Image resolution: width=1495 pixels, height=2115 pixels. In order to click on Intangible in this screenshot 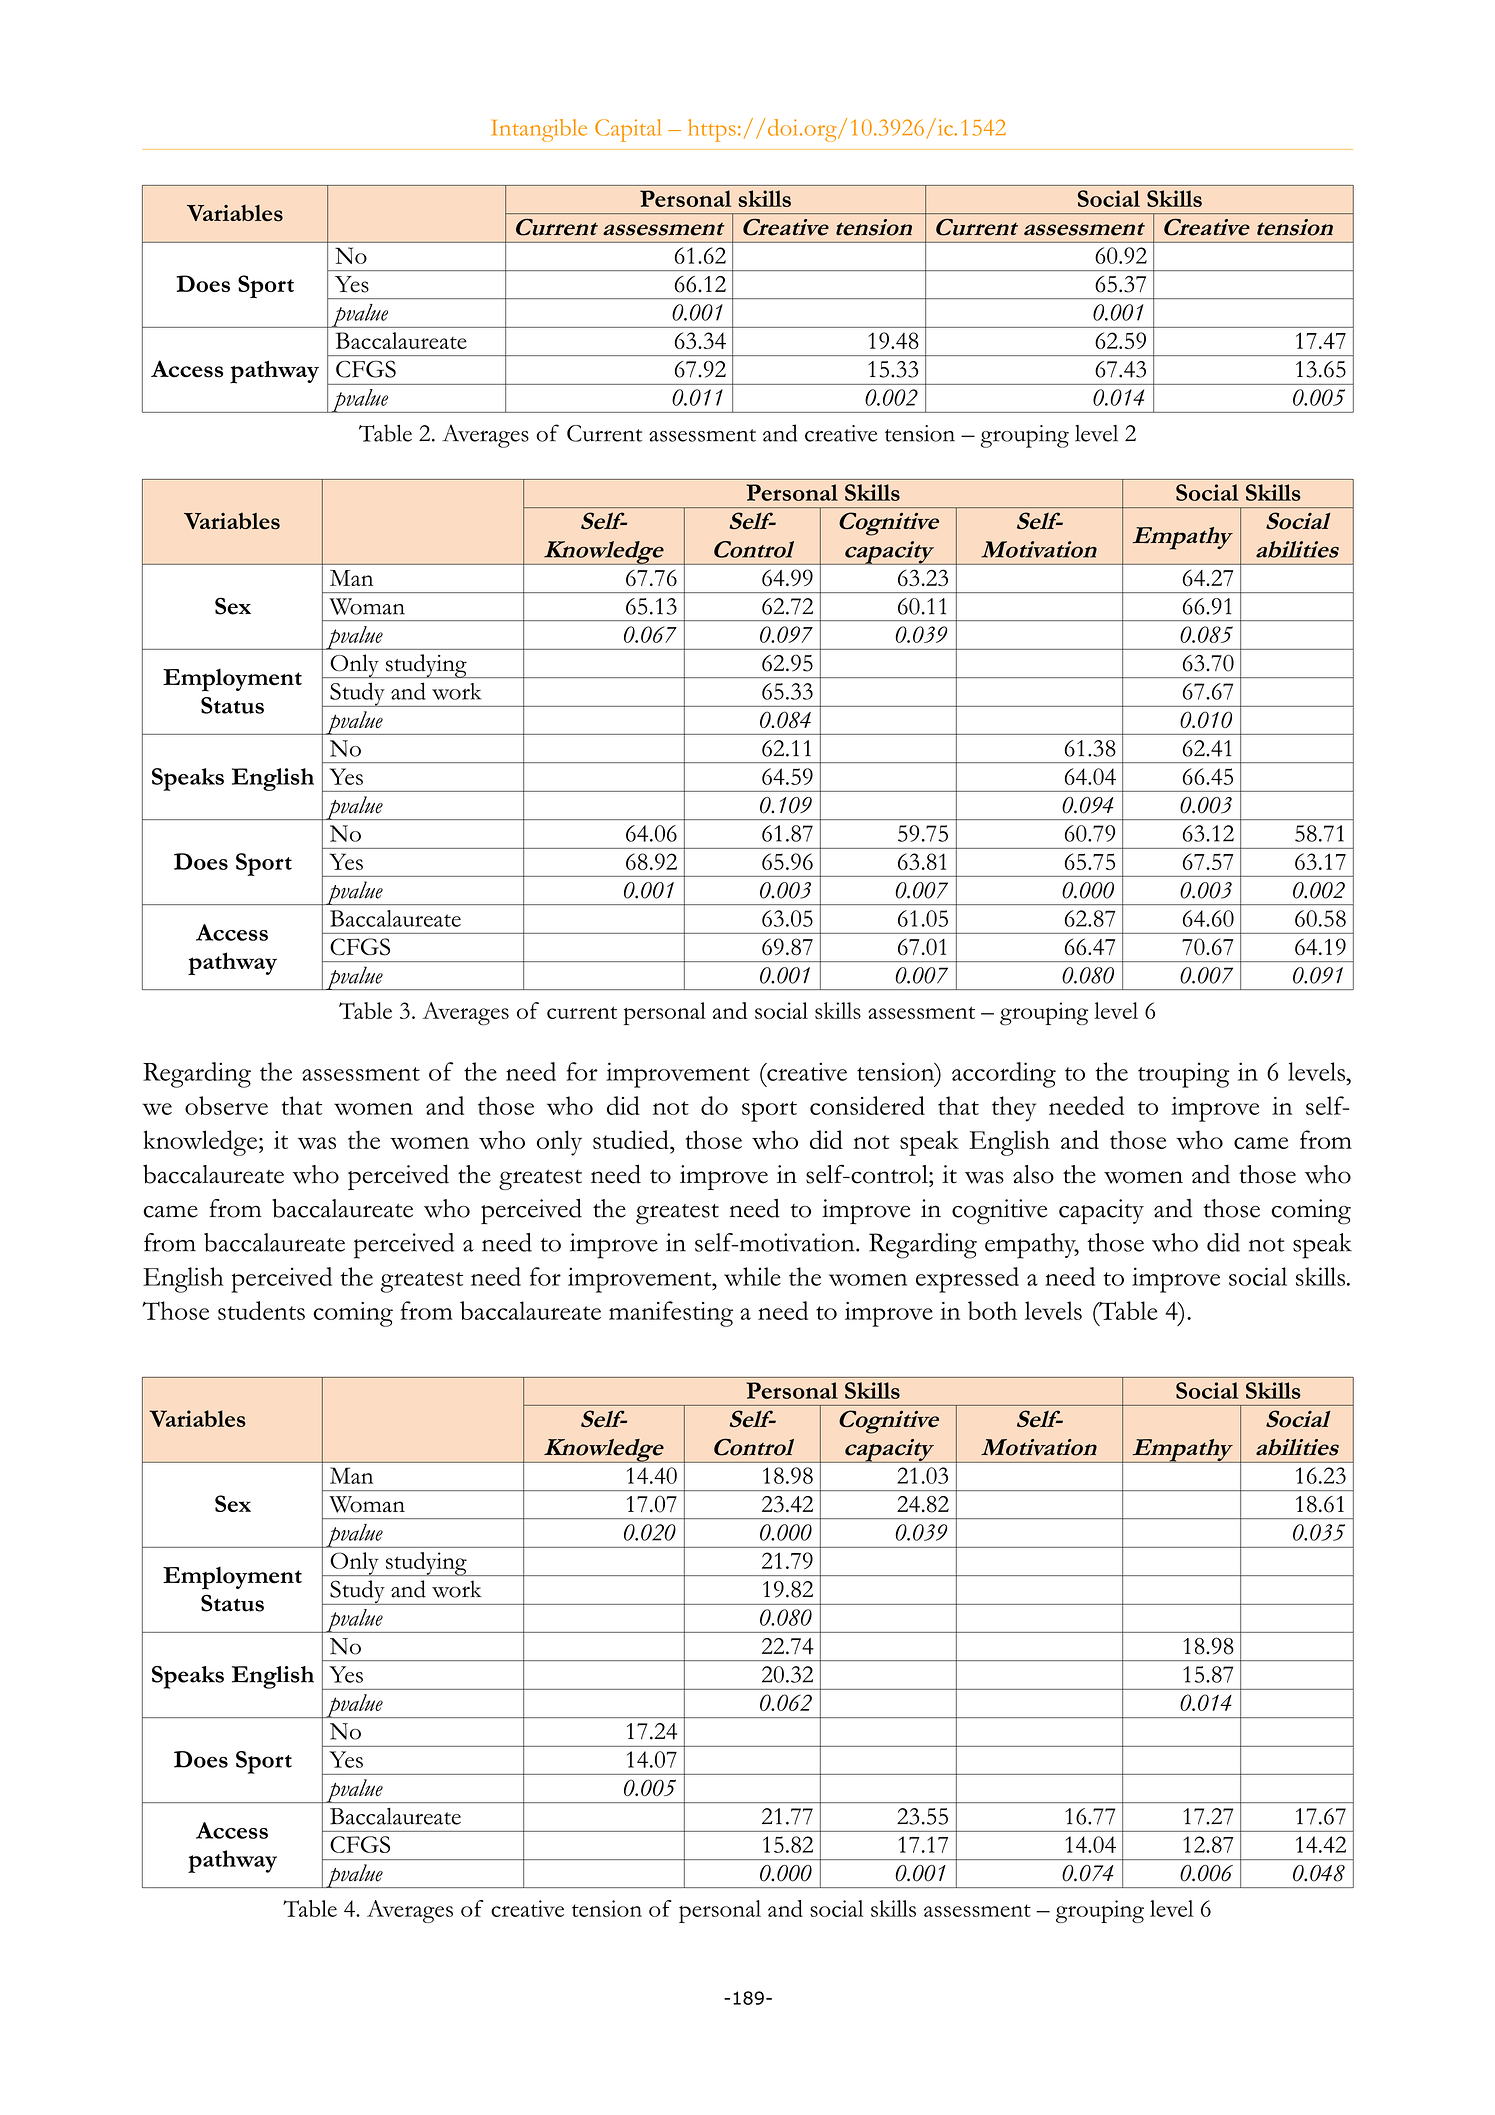, I will do `click(539, 130)`.
